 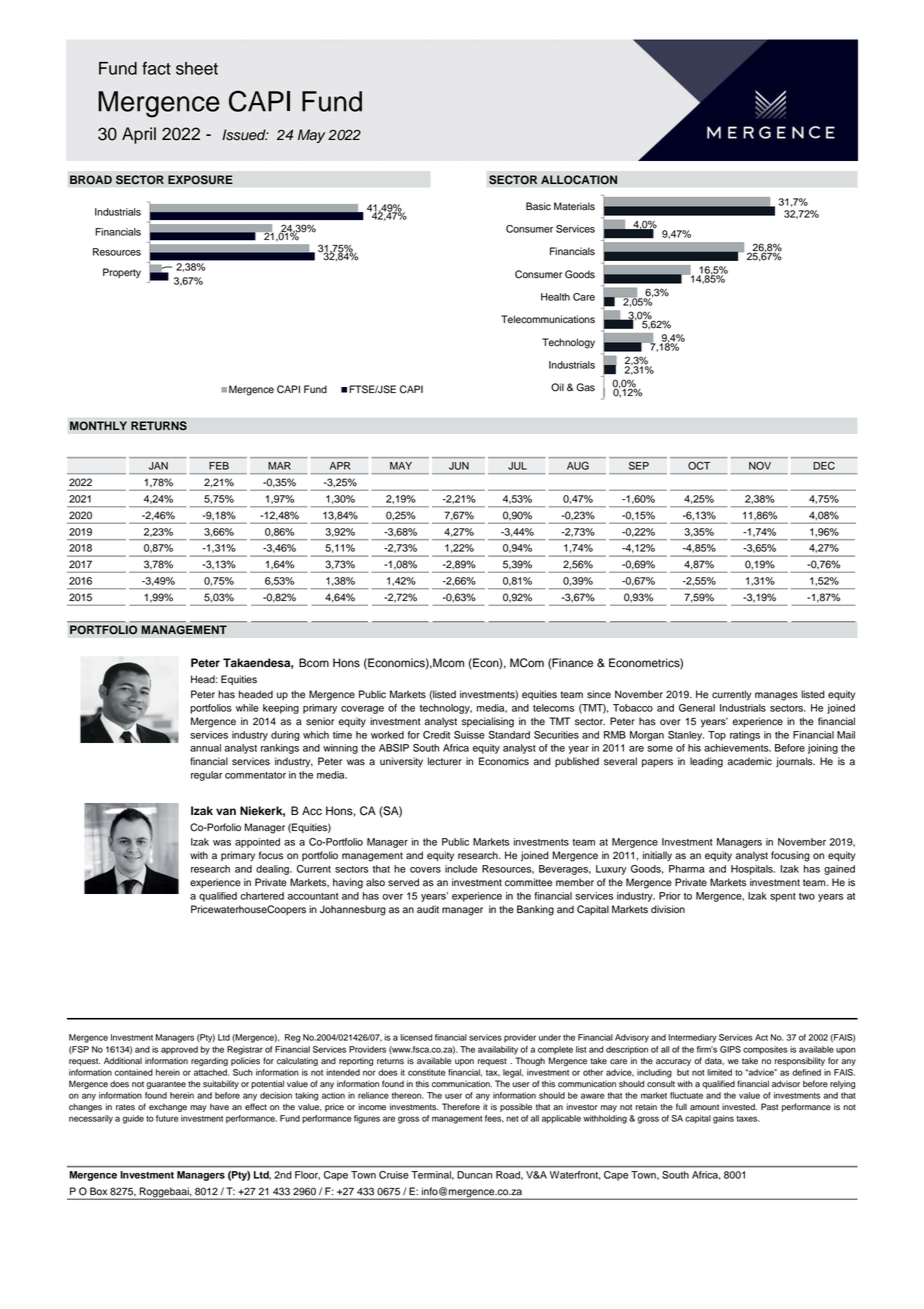 What do you see at coordinates (197, 68) in the image?
I see `sheet` at bounding box center [197, 68].
